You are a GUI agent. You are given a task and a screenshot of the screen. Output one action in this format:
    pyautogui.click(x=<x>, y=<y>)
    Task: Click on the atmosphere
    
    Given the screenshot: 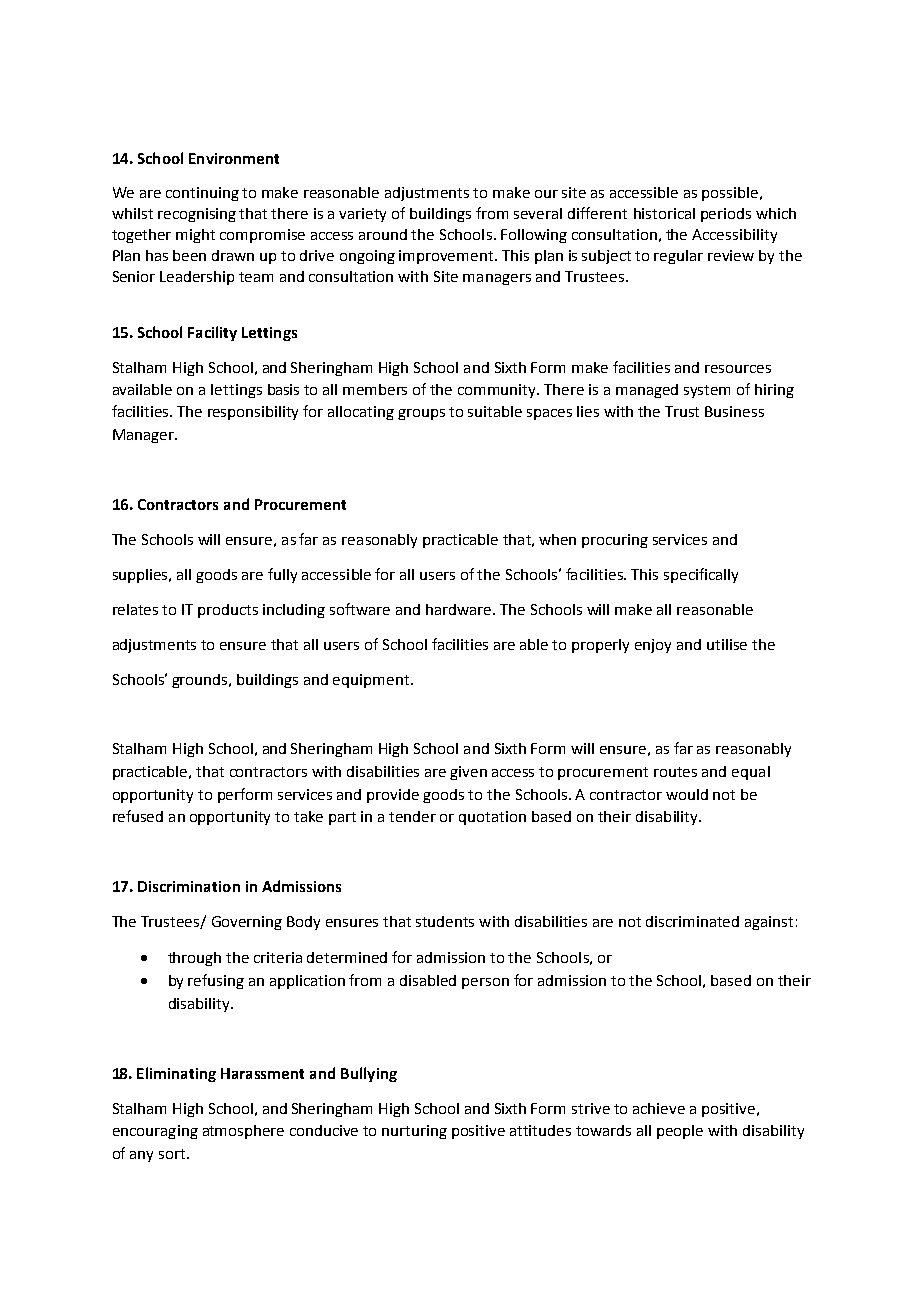 What is the action you would take?
    pyautogui.click(x=243, y=1132)
